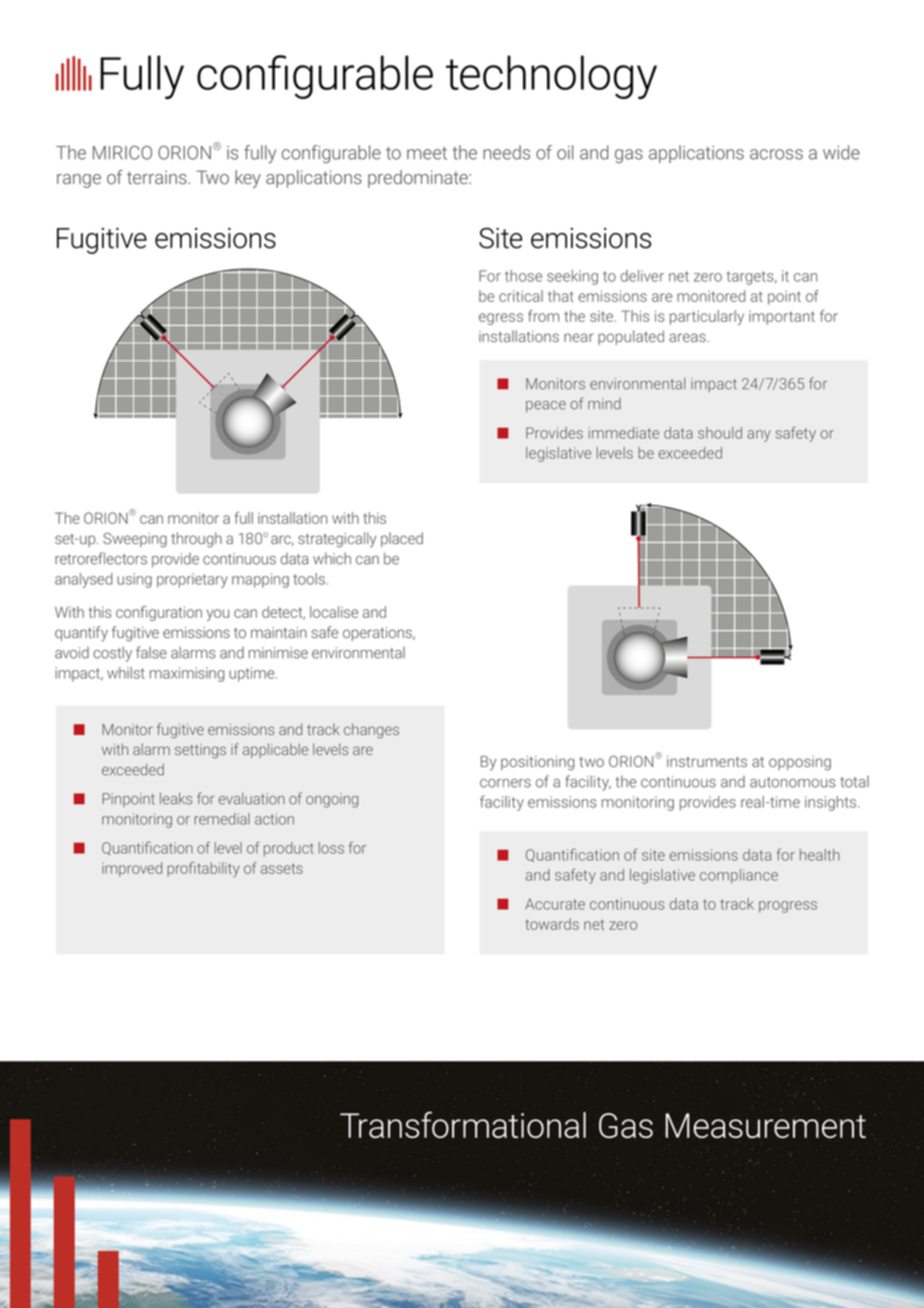 Image resolution: width=924 pixels, height=1308 pixels. Describe the element at coordinates (427, 153) in the image. I see `meet` at that location.
